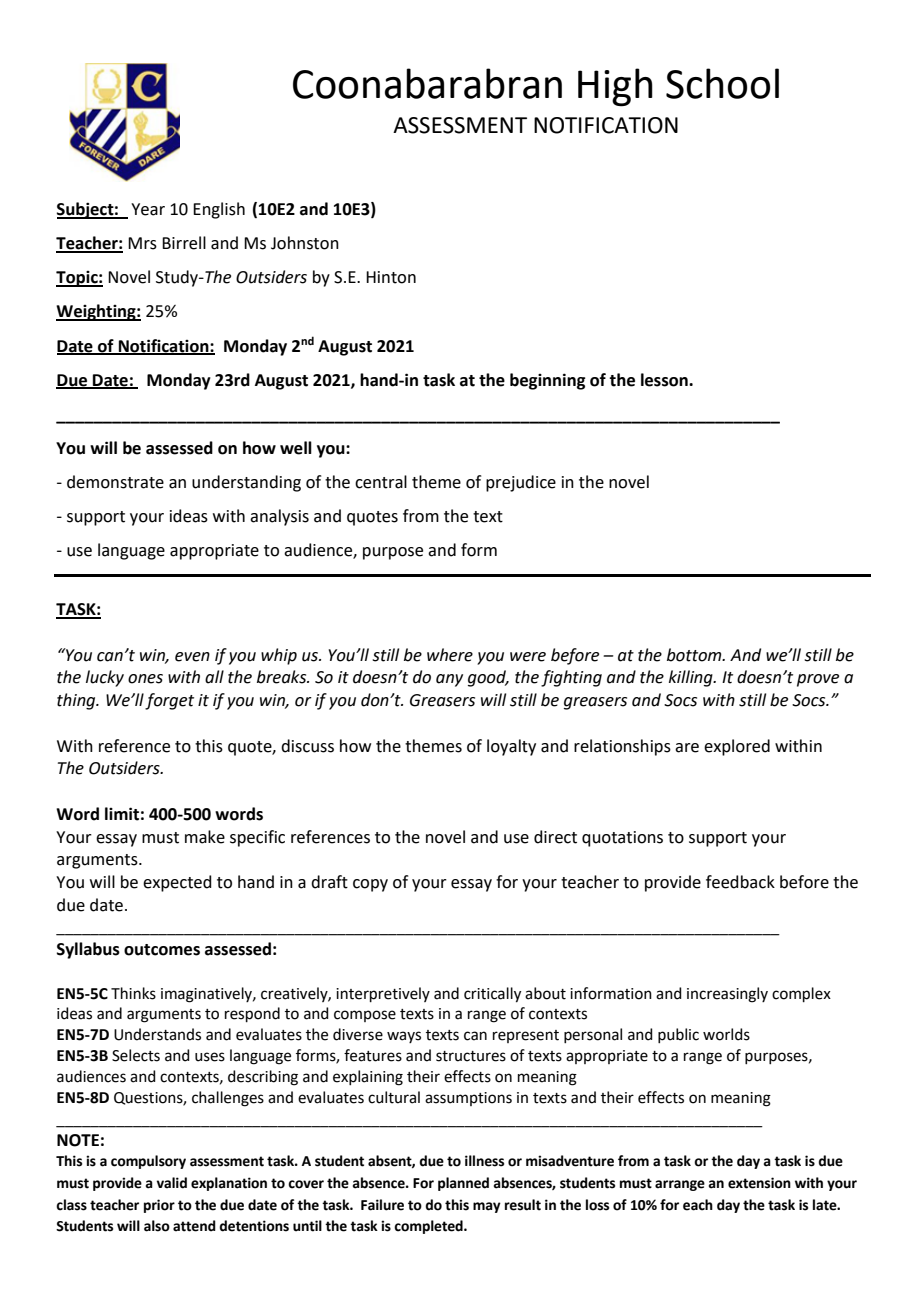  I want to click on central, so click(381, 482).
